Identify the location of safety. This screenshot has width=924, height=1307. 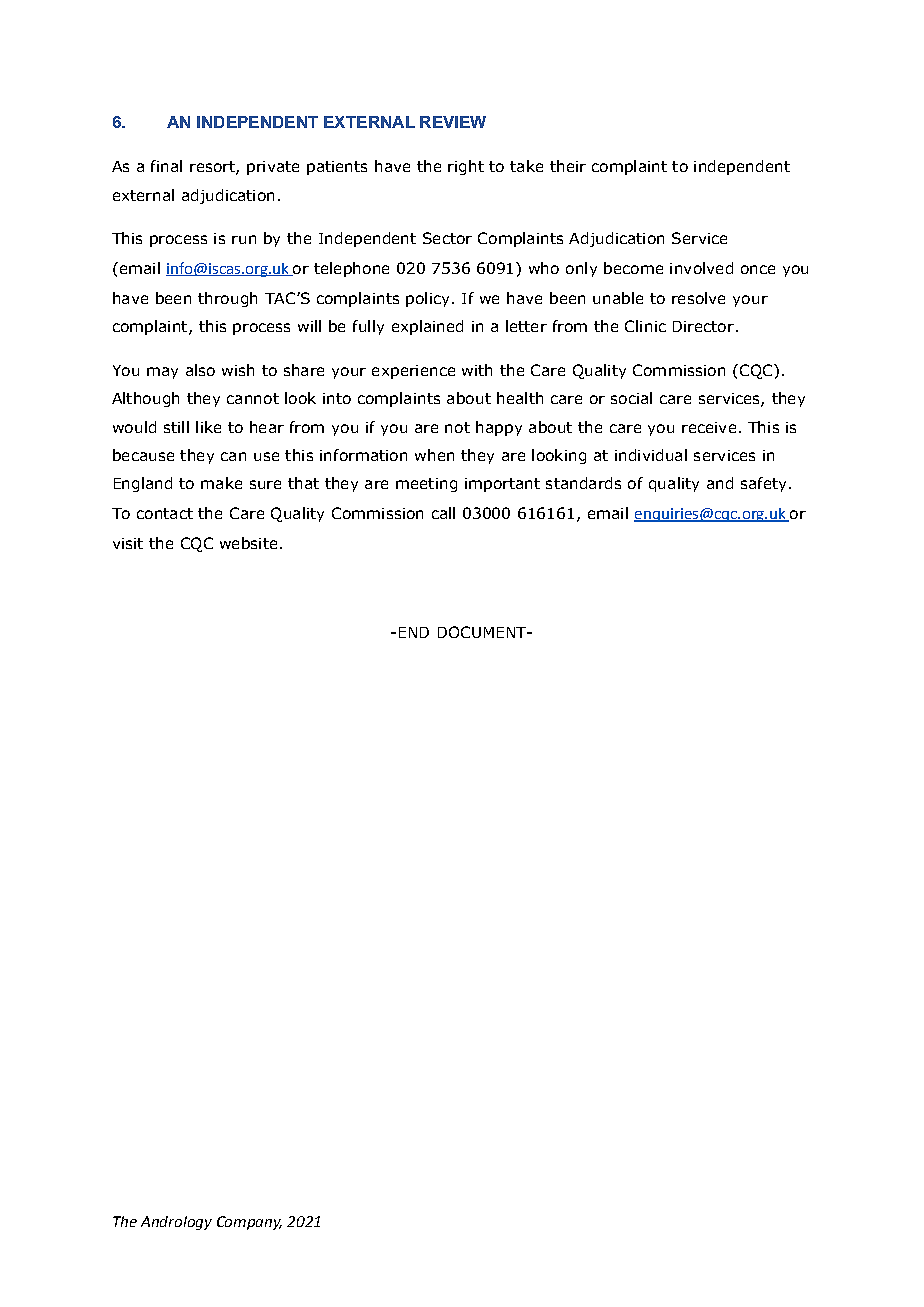
(763, 484).
